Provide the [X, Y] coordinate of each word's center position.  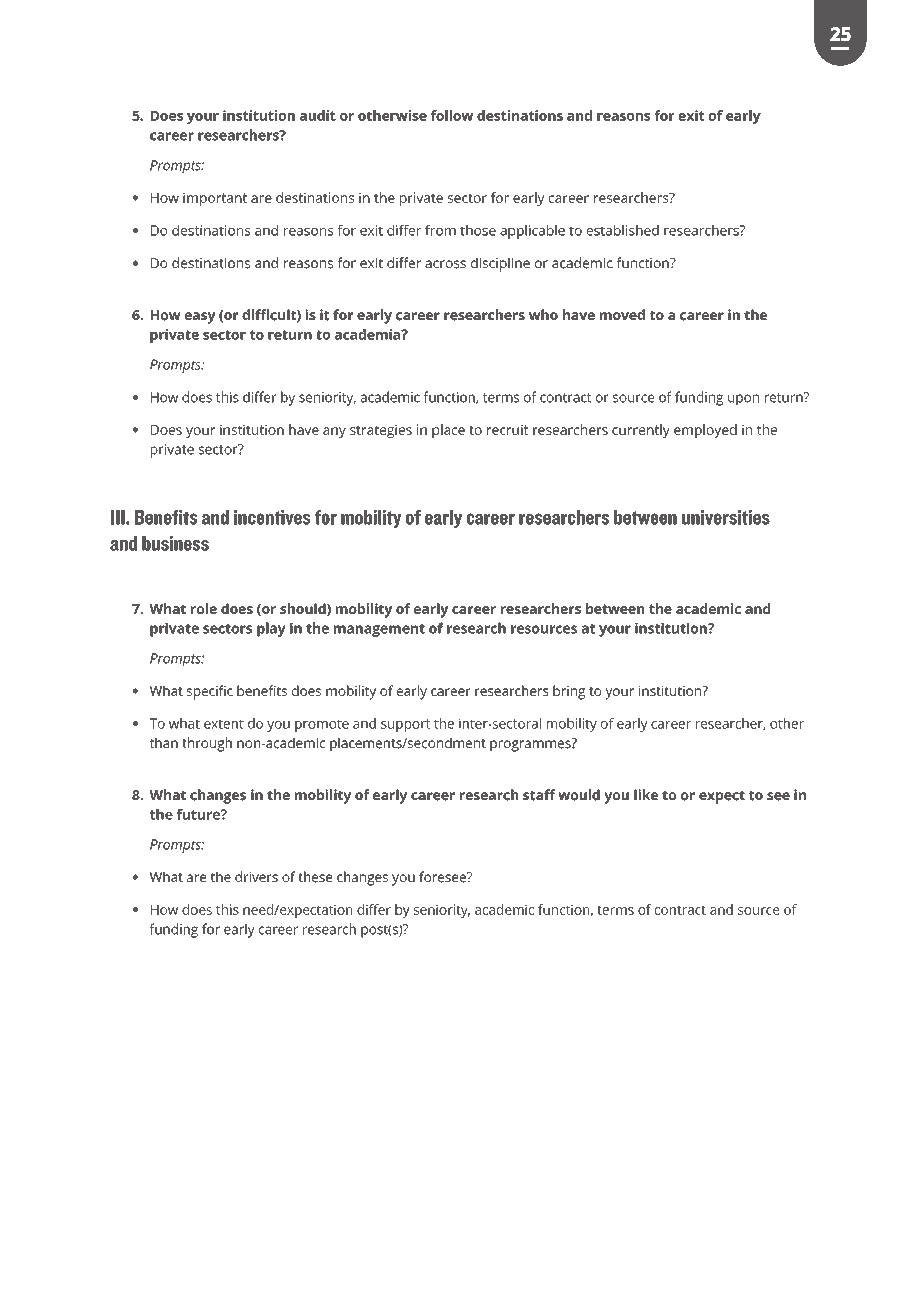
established [623, 230]
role [204, 608]
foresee [443, 877]
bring [569, 692]
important [215, 199]
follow [452, 115]
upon [743, 400]
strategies [381, 431]
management [379, 630]
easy [200, 318]
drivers [256, 877]
